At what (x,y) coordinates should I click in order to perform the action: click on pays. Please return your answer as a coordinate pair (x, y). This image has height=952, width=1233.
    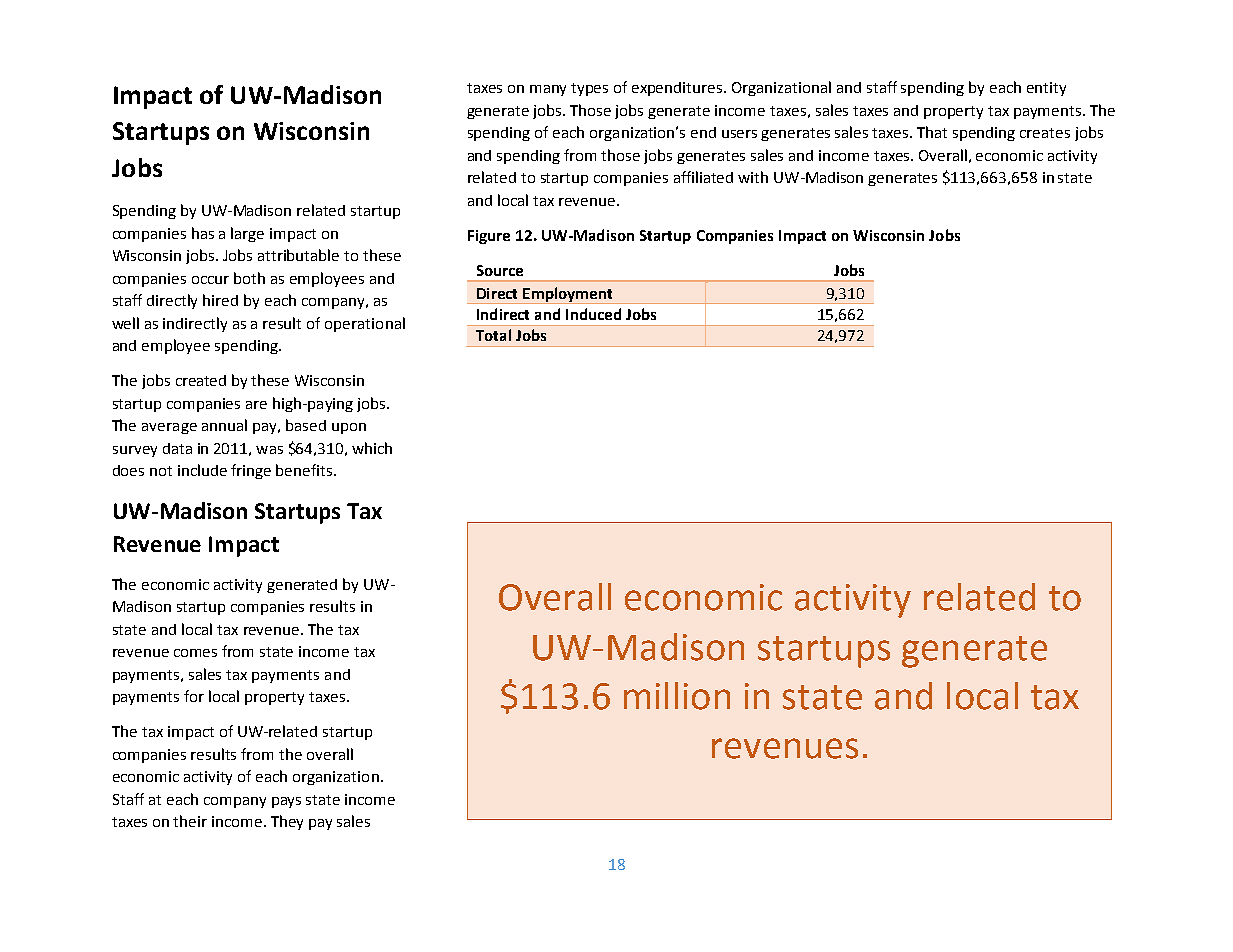
    Looking at the image, I should click on (286, 802).
